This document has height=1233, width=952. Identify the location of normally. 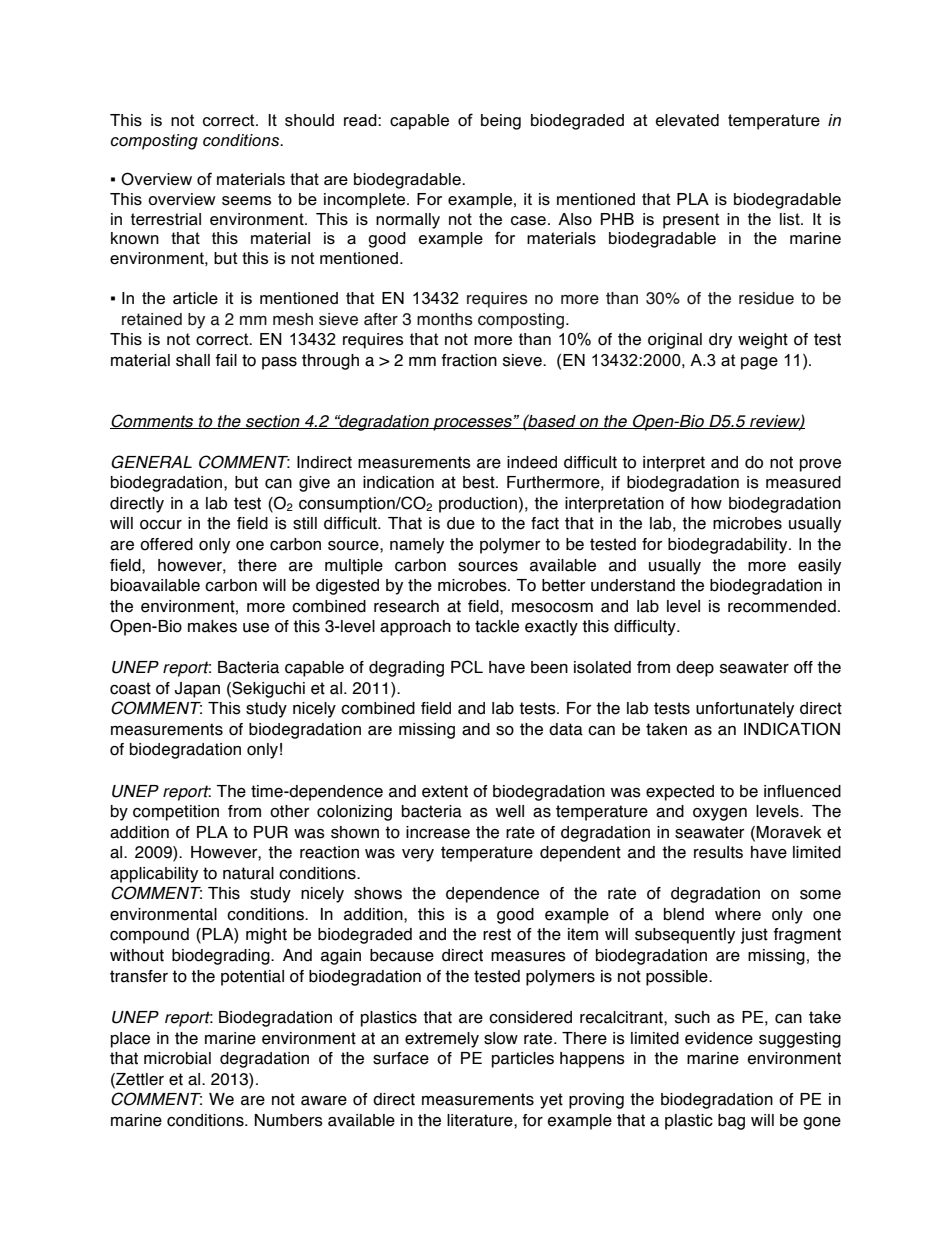
(408, 221).
